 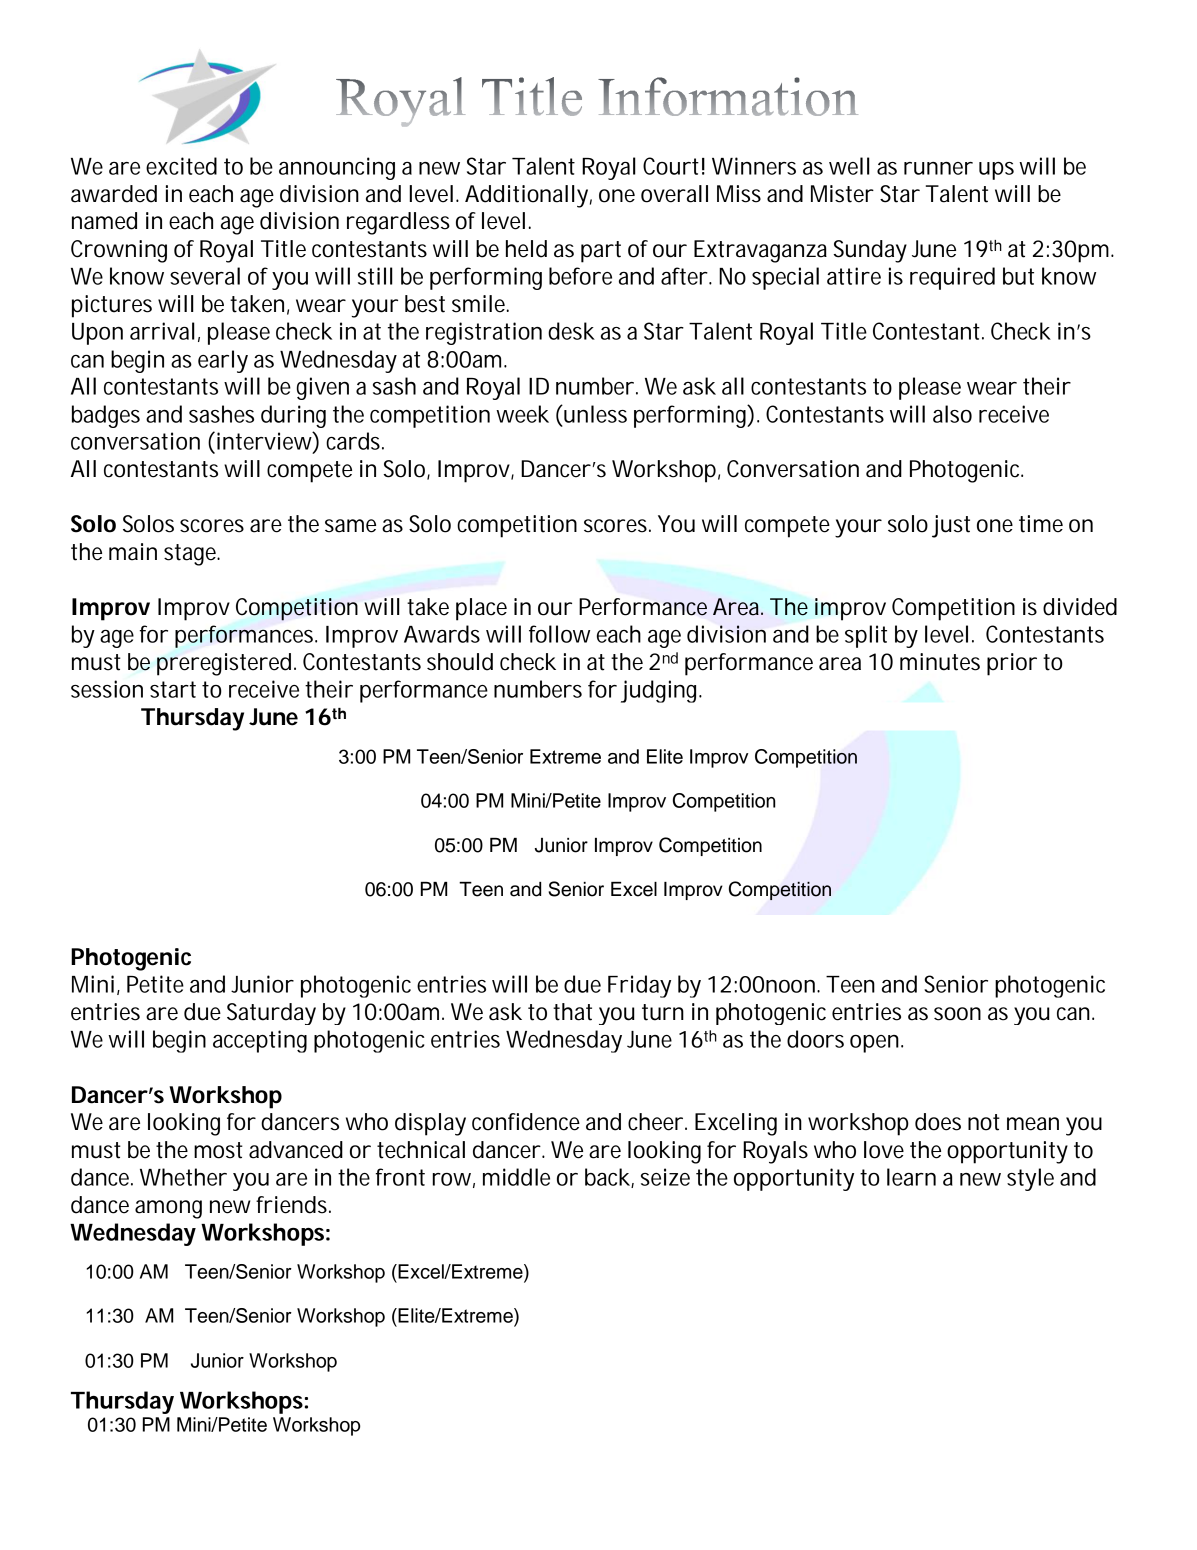 What do you see at coordinates (192, 555) in the page?
I see `stage` at bounding box center [192, 555].
